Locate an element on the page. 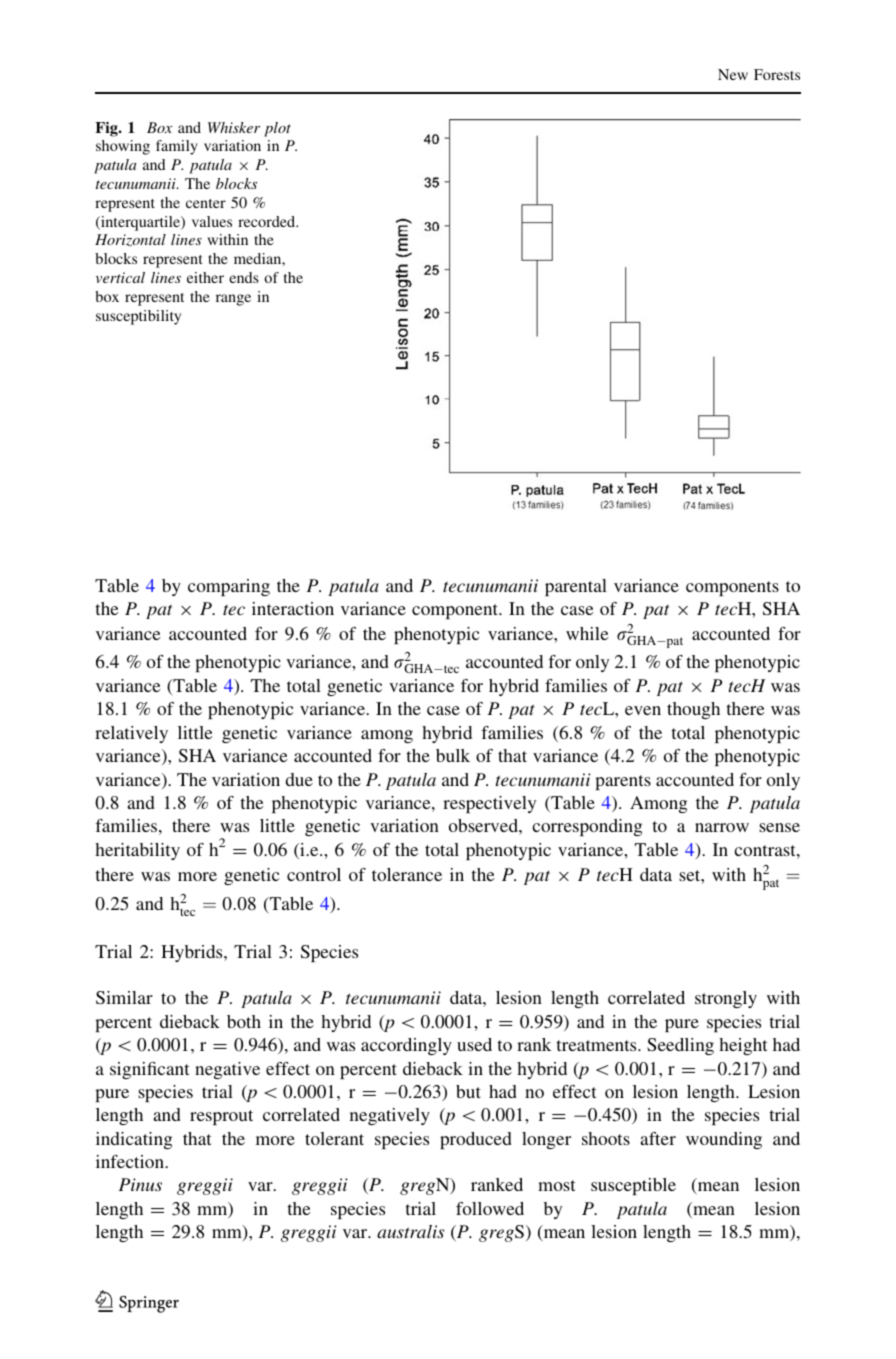  parental is located at coordinates (576, 587).
